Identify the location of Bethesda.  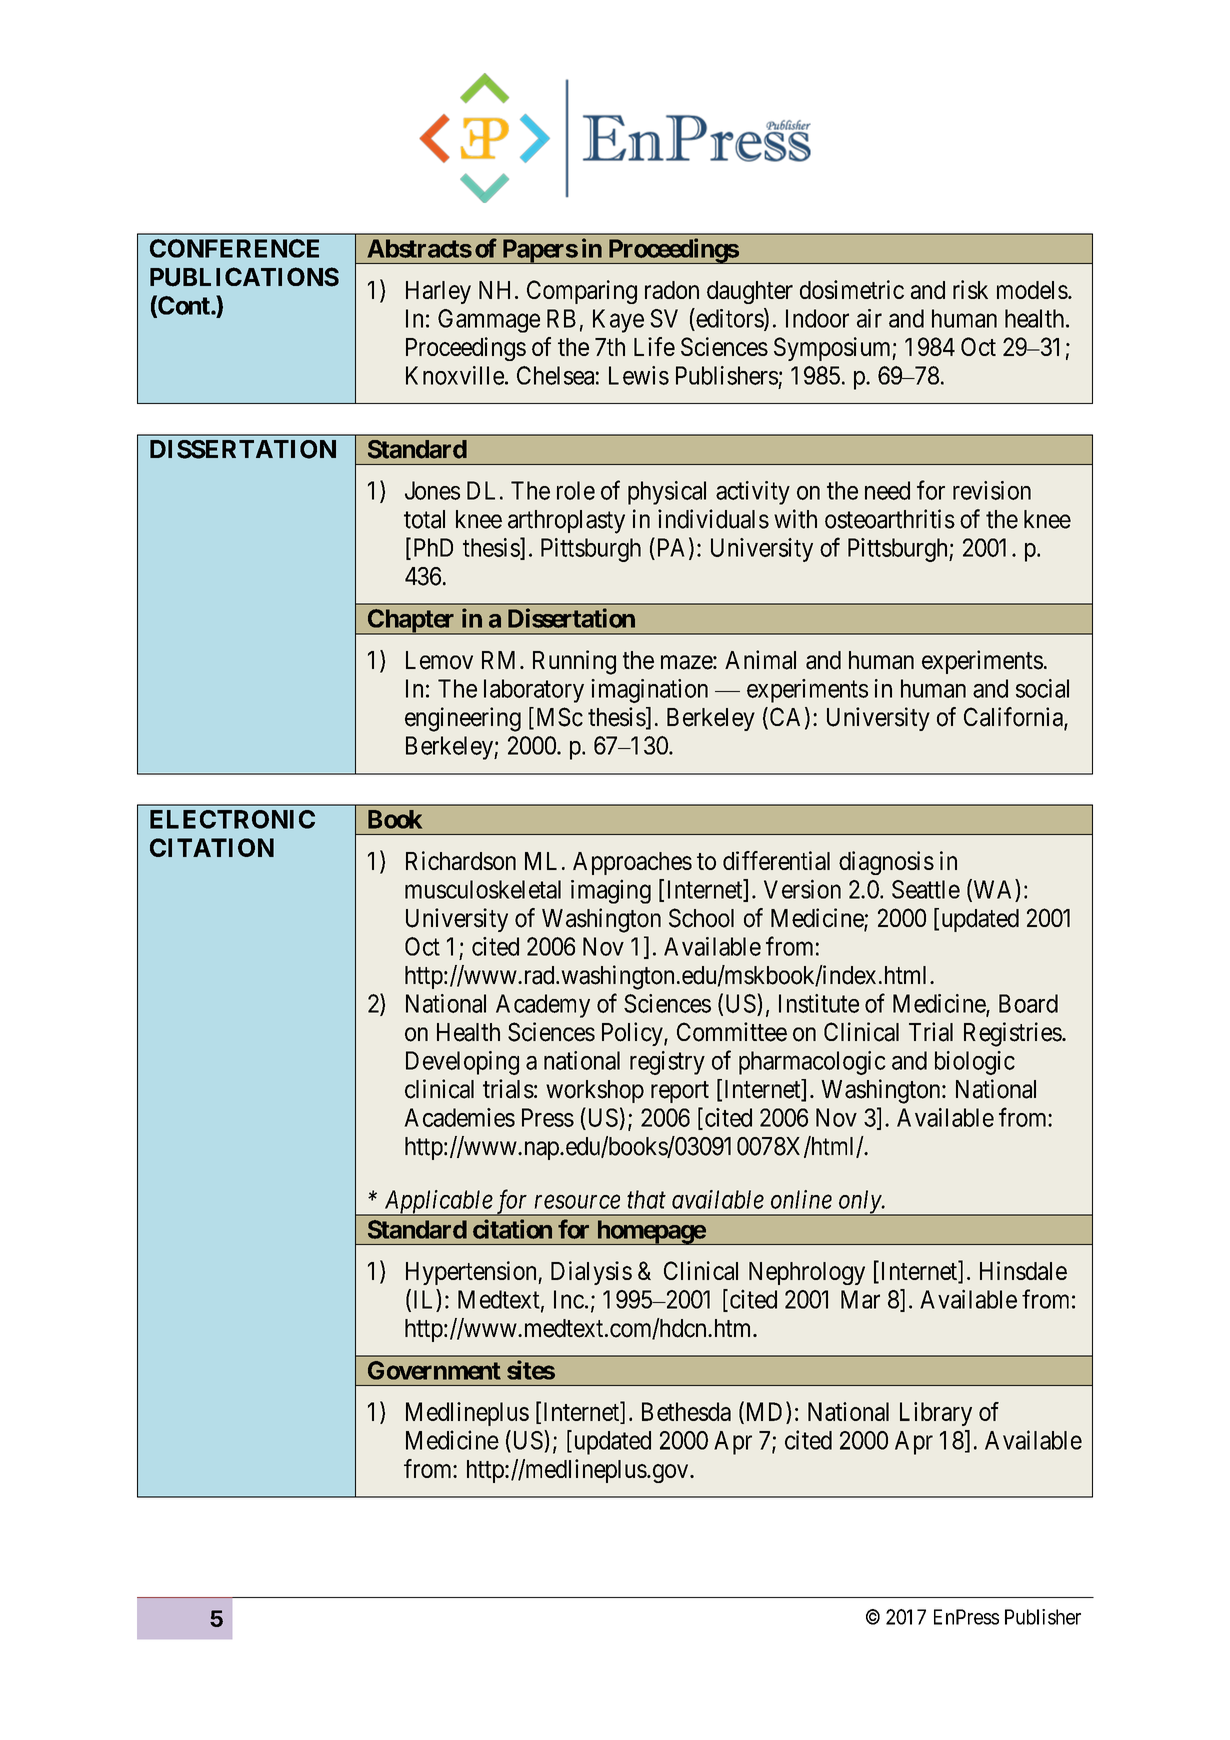
(686, 1411).
